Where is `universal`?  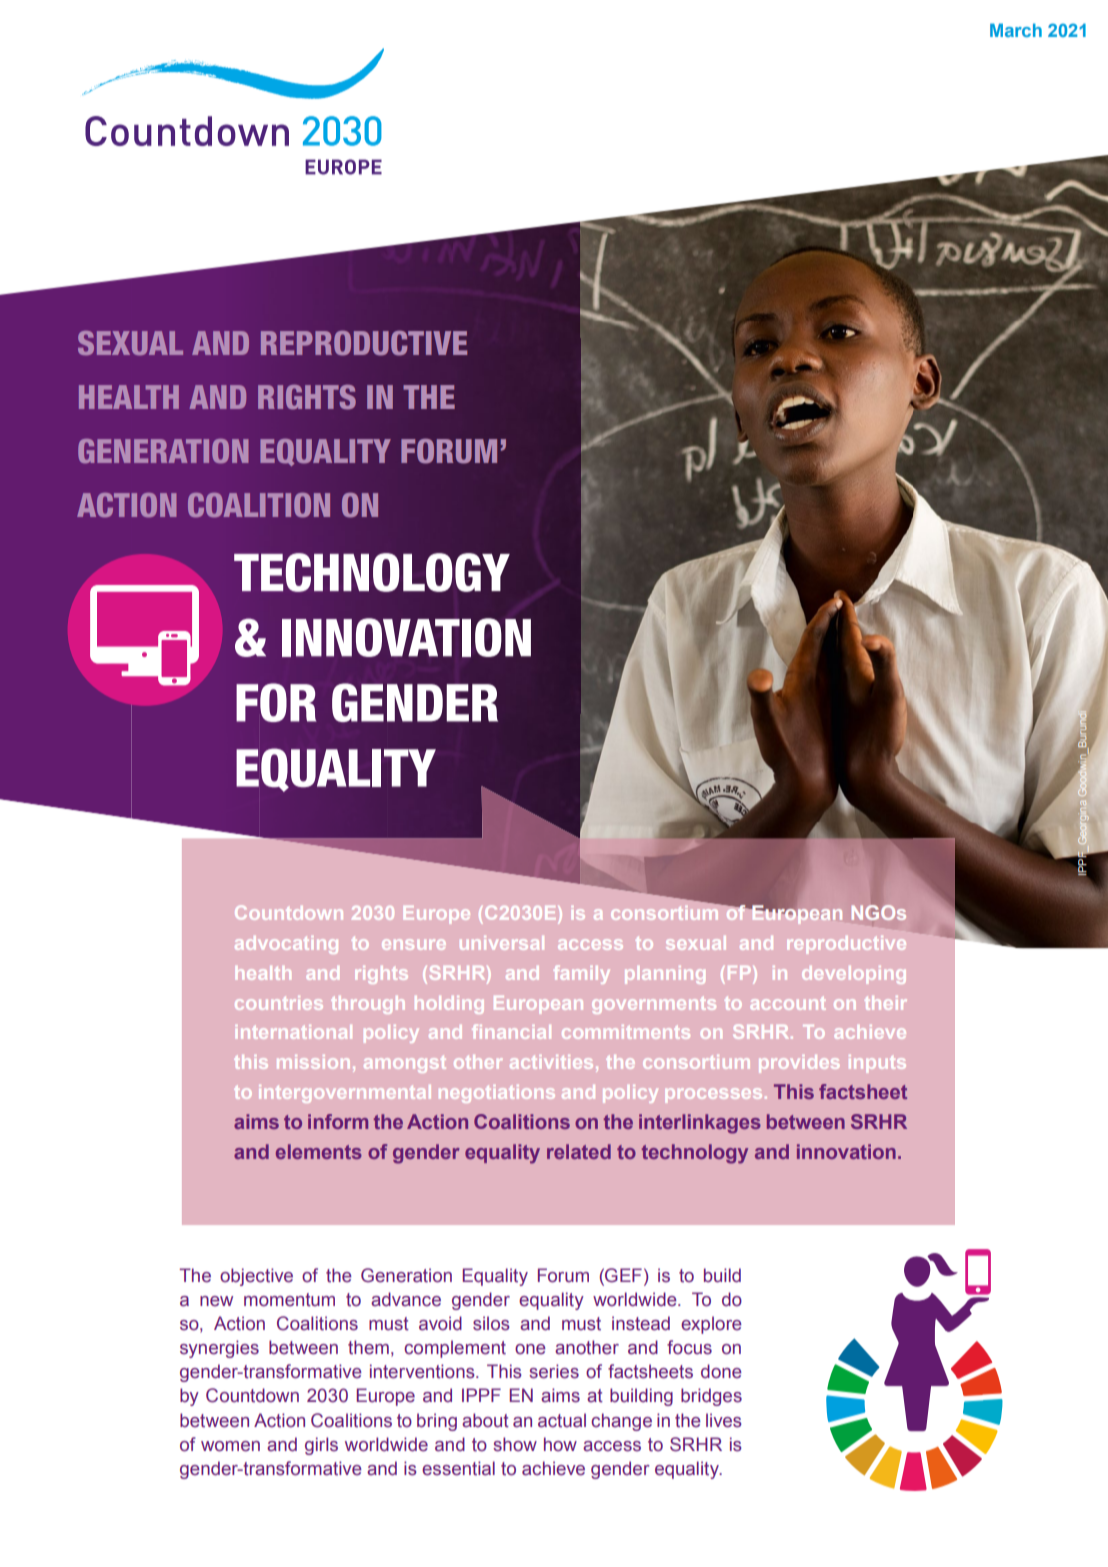
universal is located at coordinates (502, 943).
